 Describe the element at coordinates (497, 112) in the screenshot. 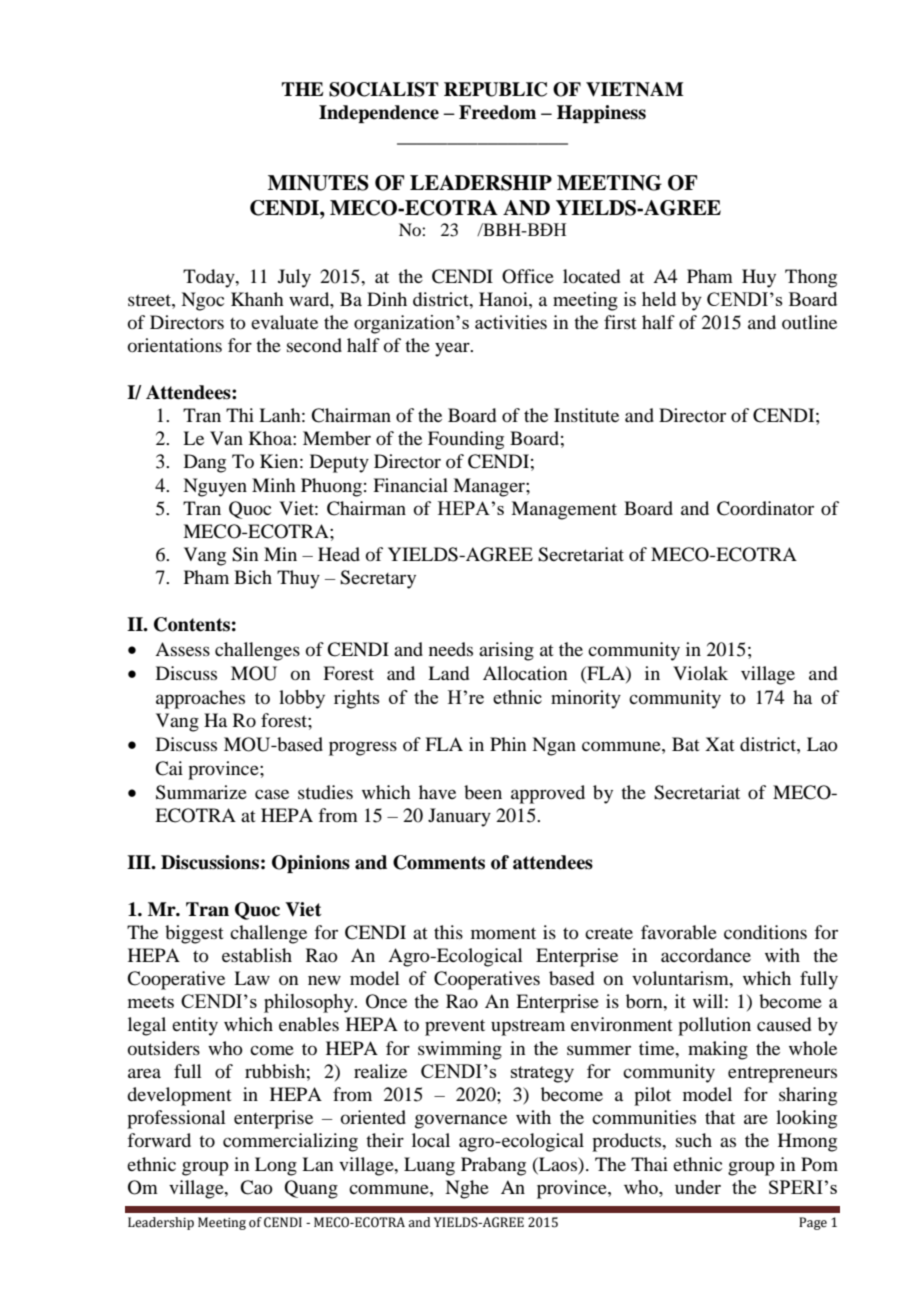

I see `Freedom` at that location.
